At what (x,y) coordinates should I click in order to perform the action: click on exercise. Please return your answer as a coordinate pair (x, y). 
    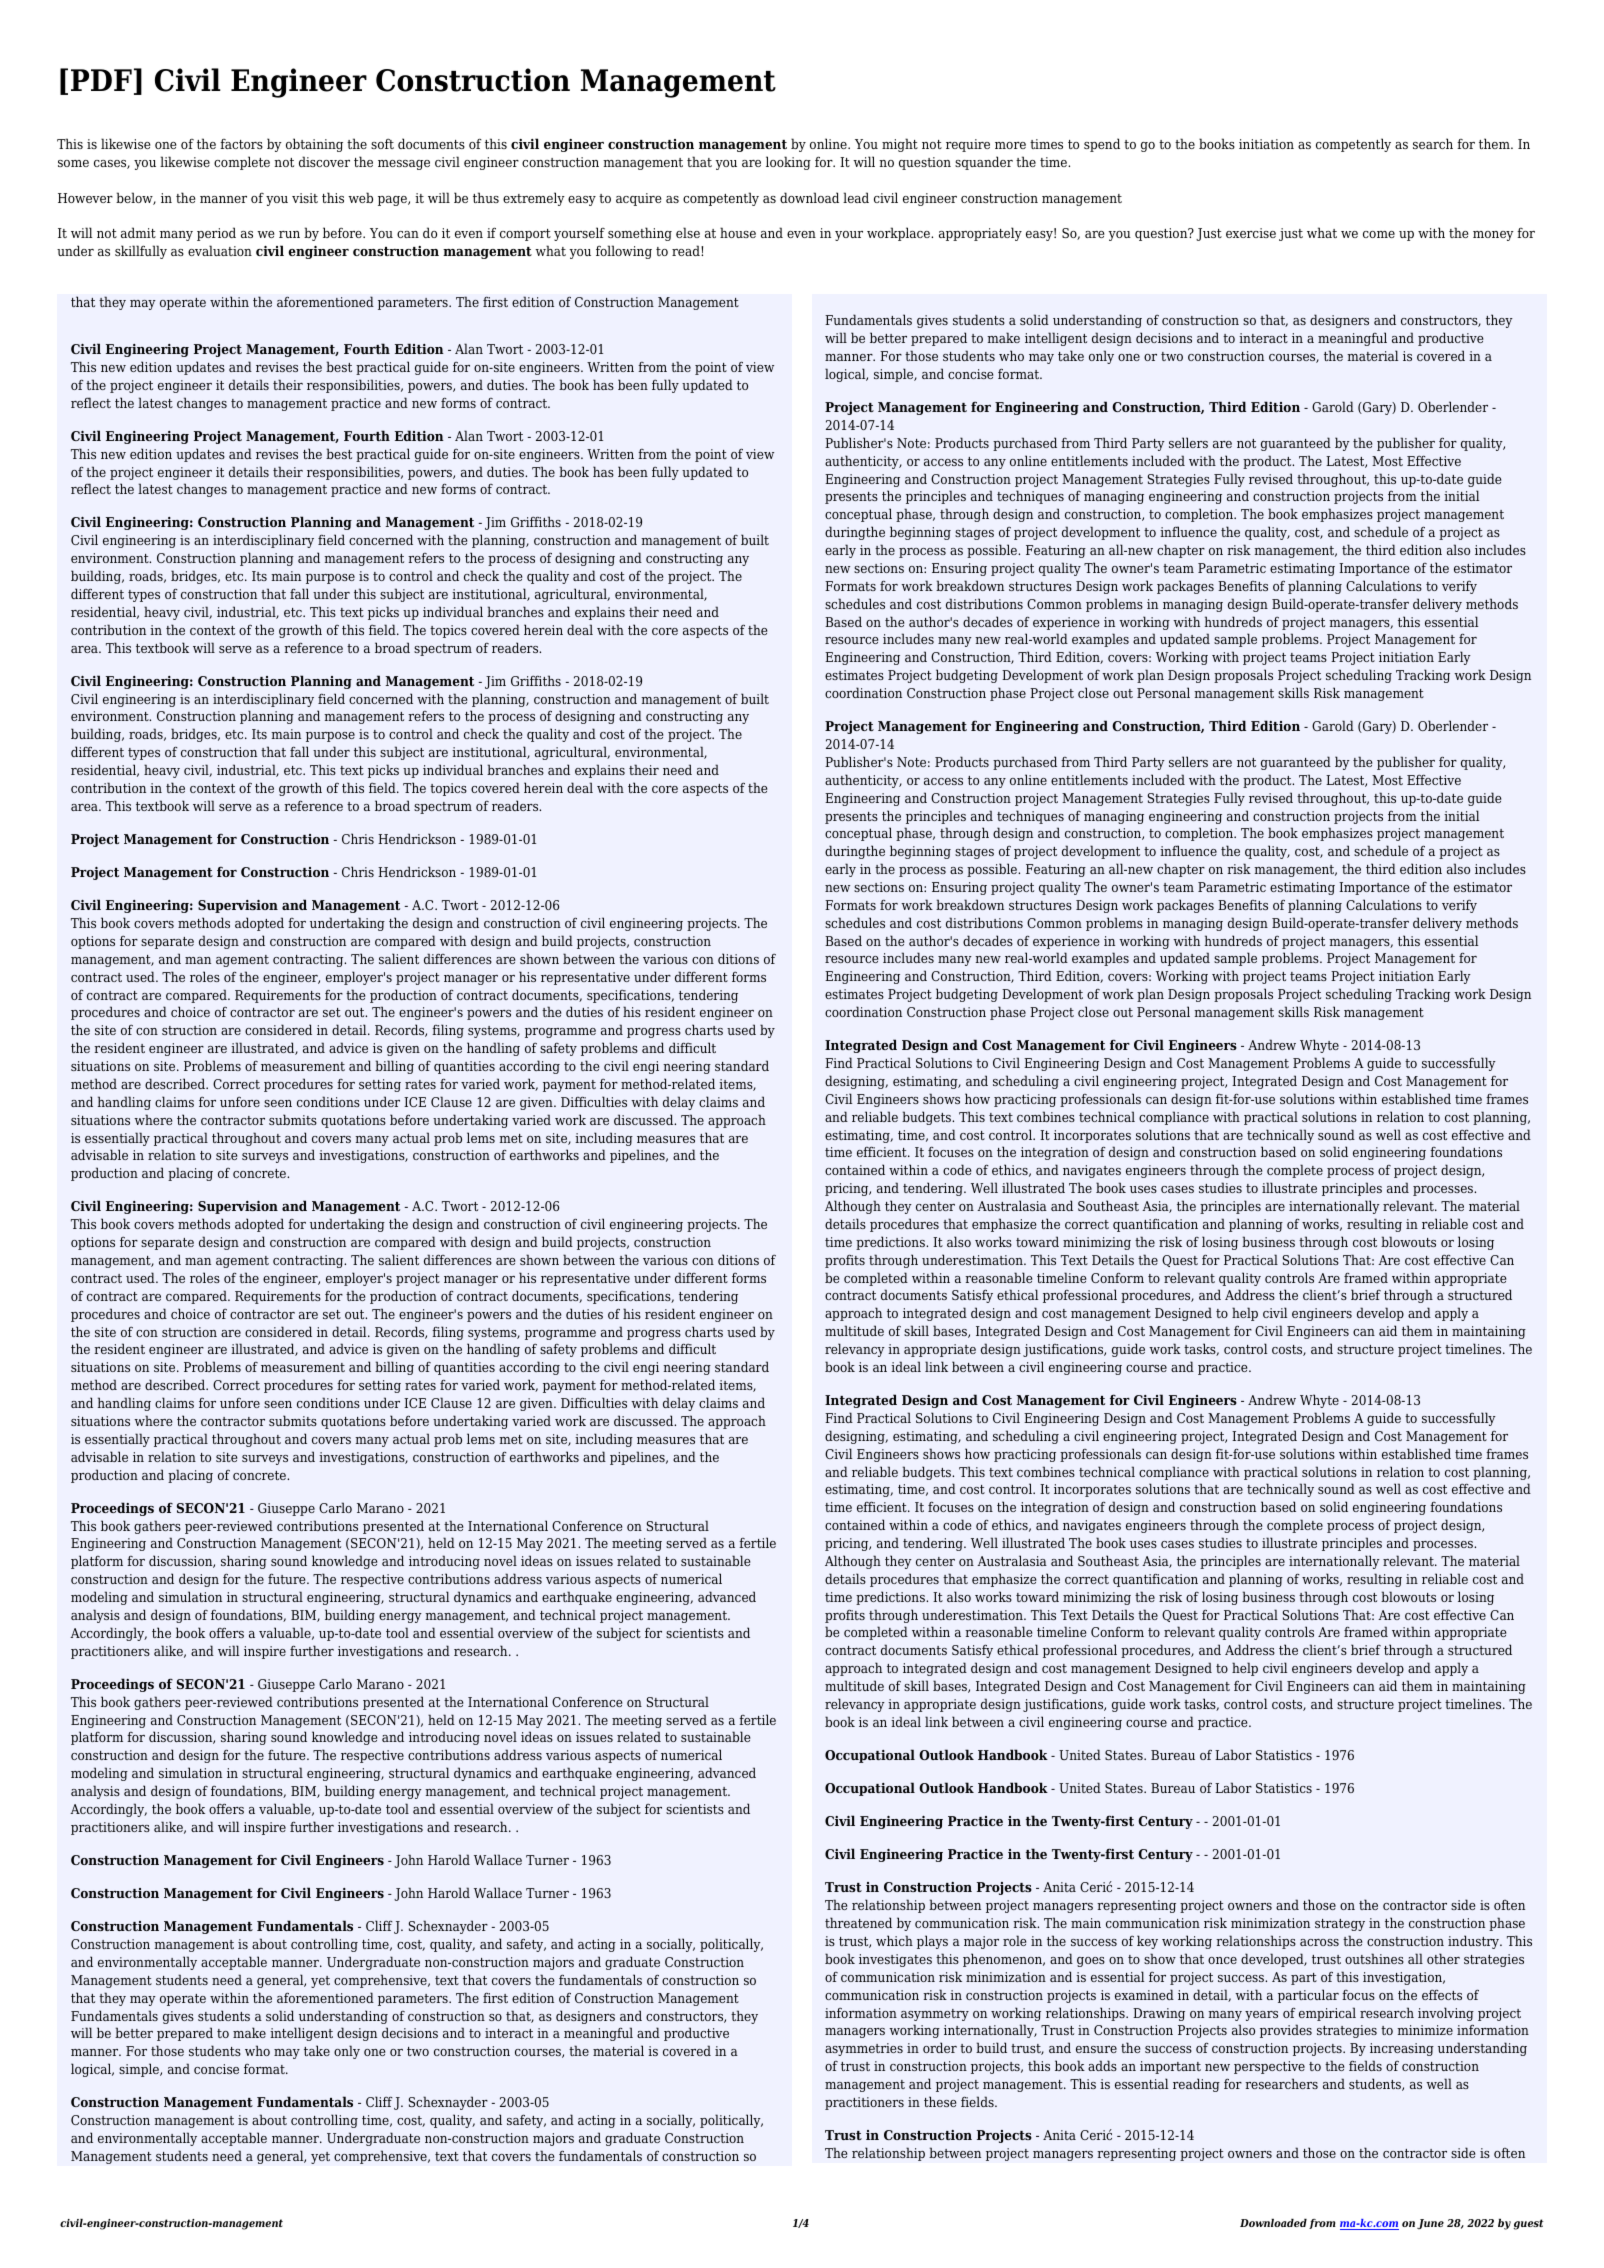
    Looking at the image, I should click on (1251, 233).
